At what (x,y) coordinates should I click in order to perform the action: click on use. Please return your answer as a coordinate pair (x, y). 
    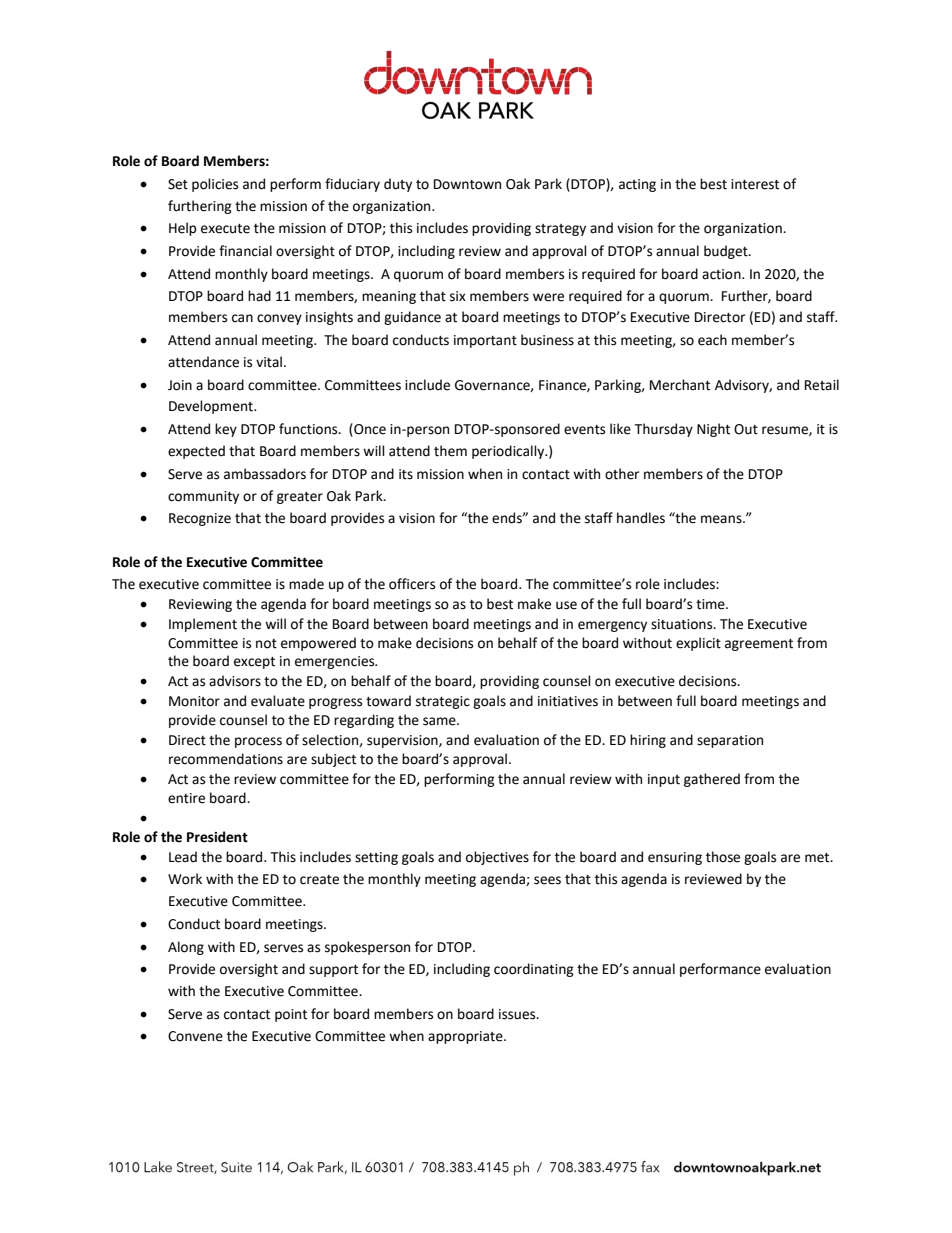
    Looking at the image, I should click on (566, 605).
